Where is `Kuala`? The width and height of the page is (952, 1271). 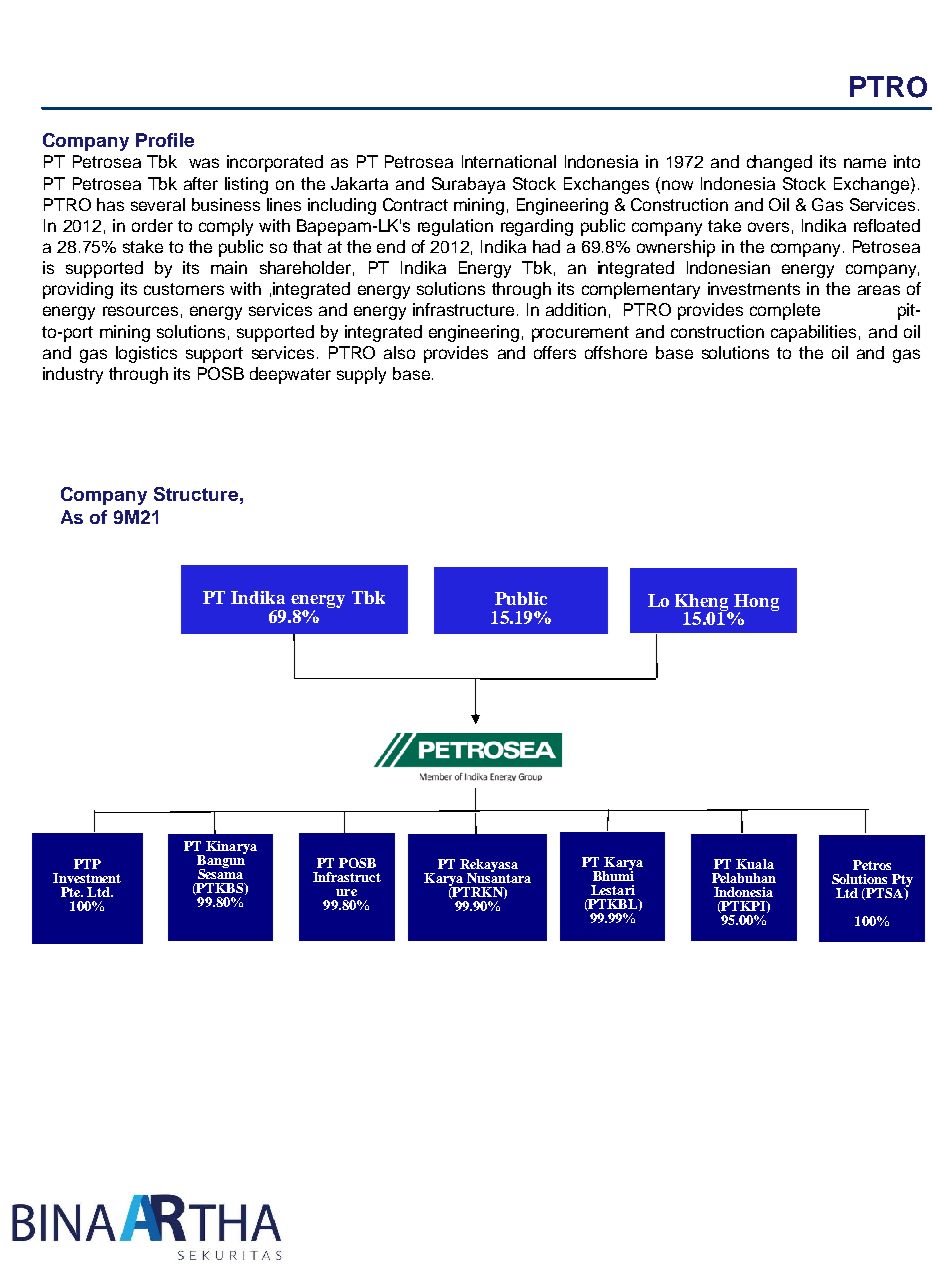 Kuala is located at coordinates (755, 864).
